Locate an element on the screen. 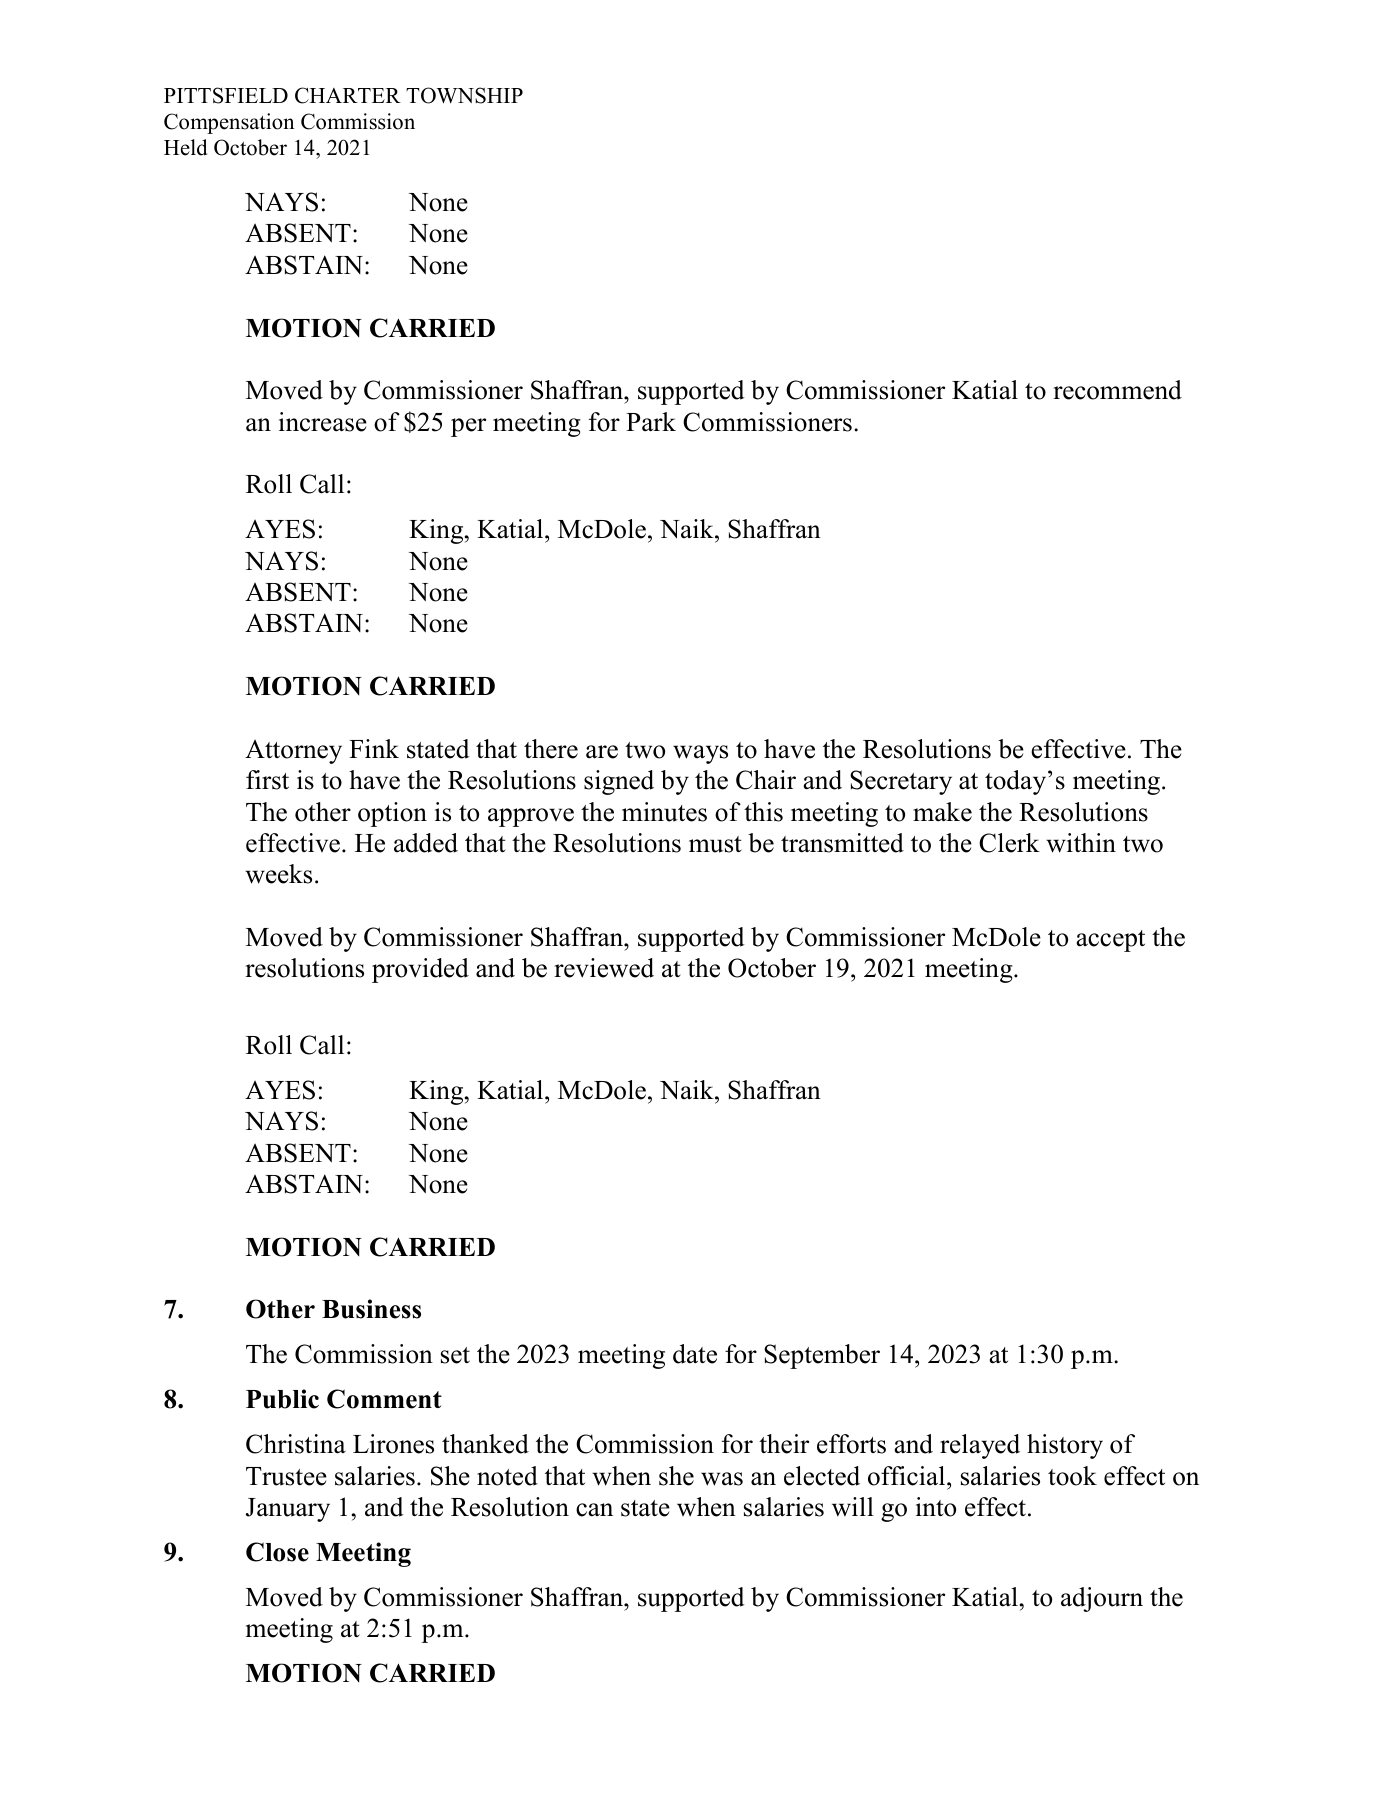 The width and height of the screenshot is (1391, 1800). Clerk is located at coordinates (1009, 843).
